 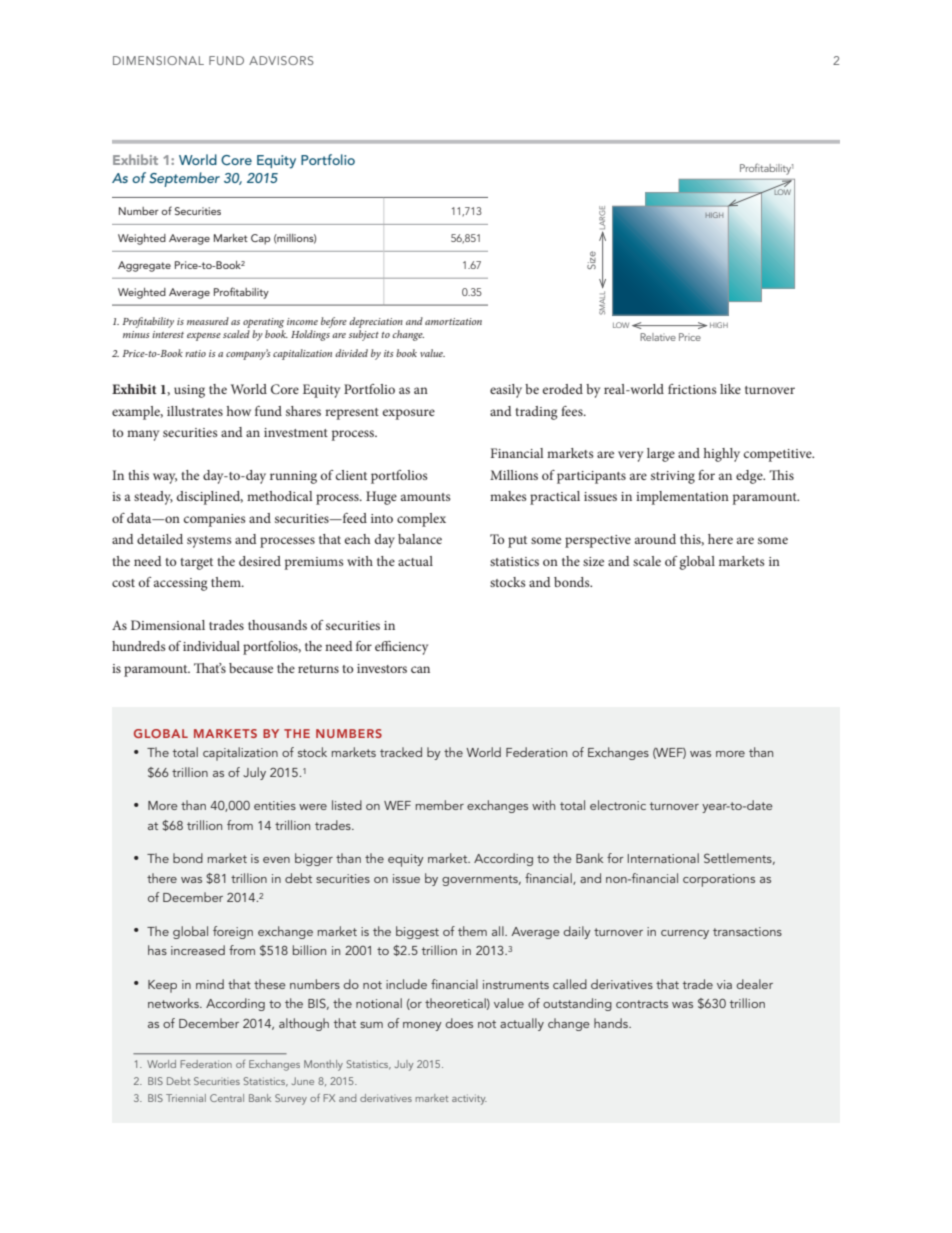 I want to click on around, so click(x=655, y=539).
